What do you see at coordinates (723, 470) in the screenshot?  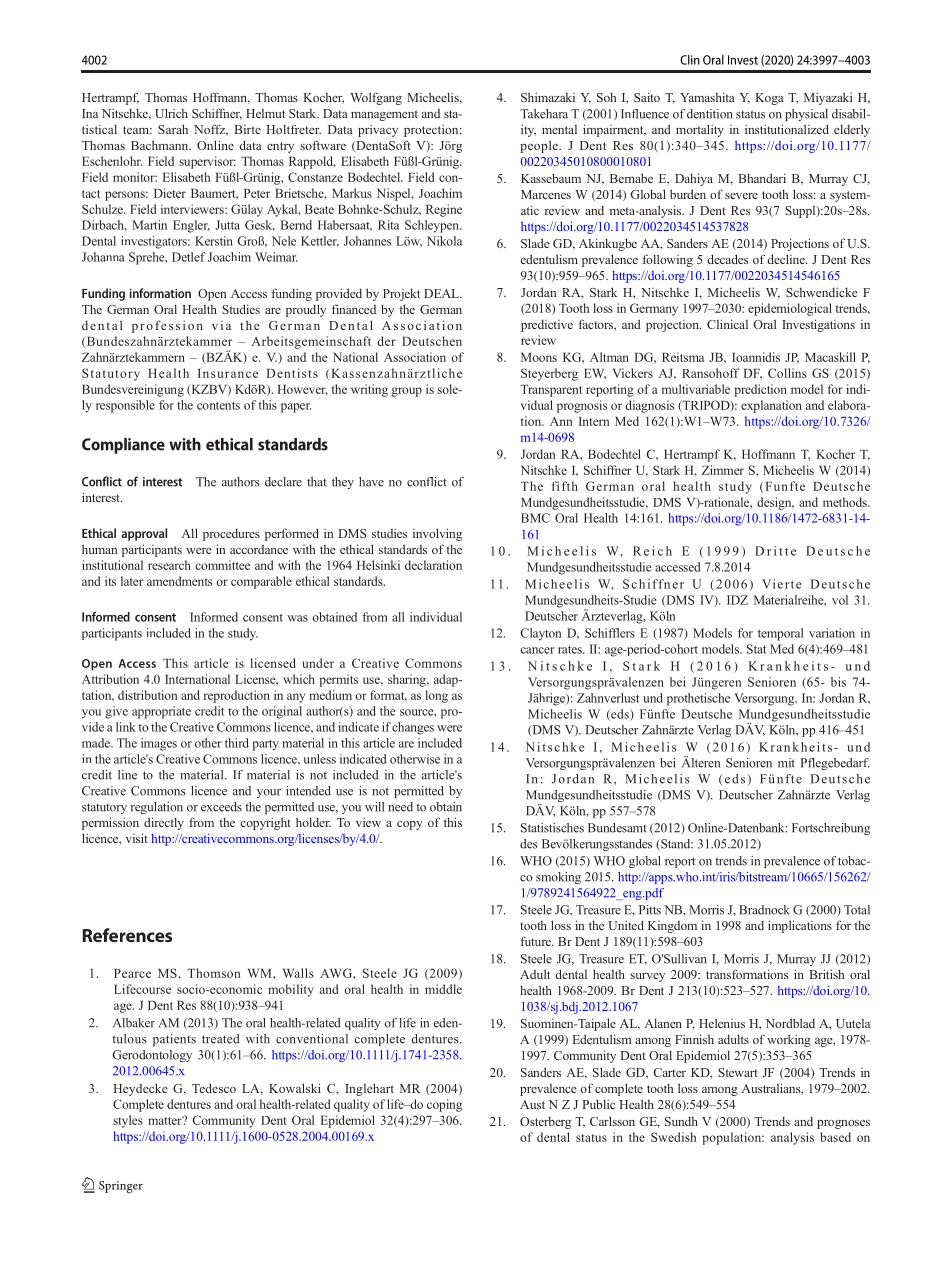 I see `Zimmer` at bounding box center [723, 470].
